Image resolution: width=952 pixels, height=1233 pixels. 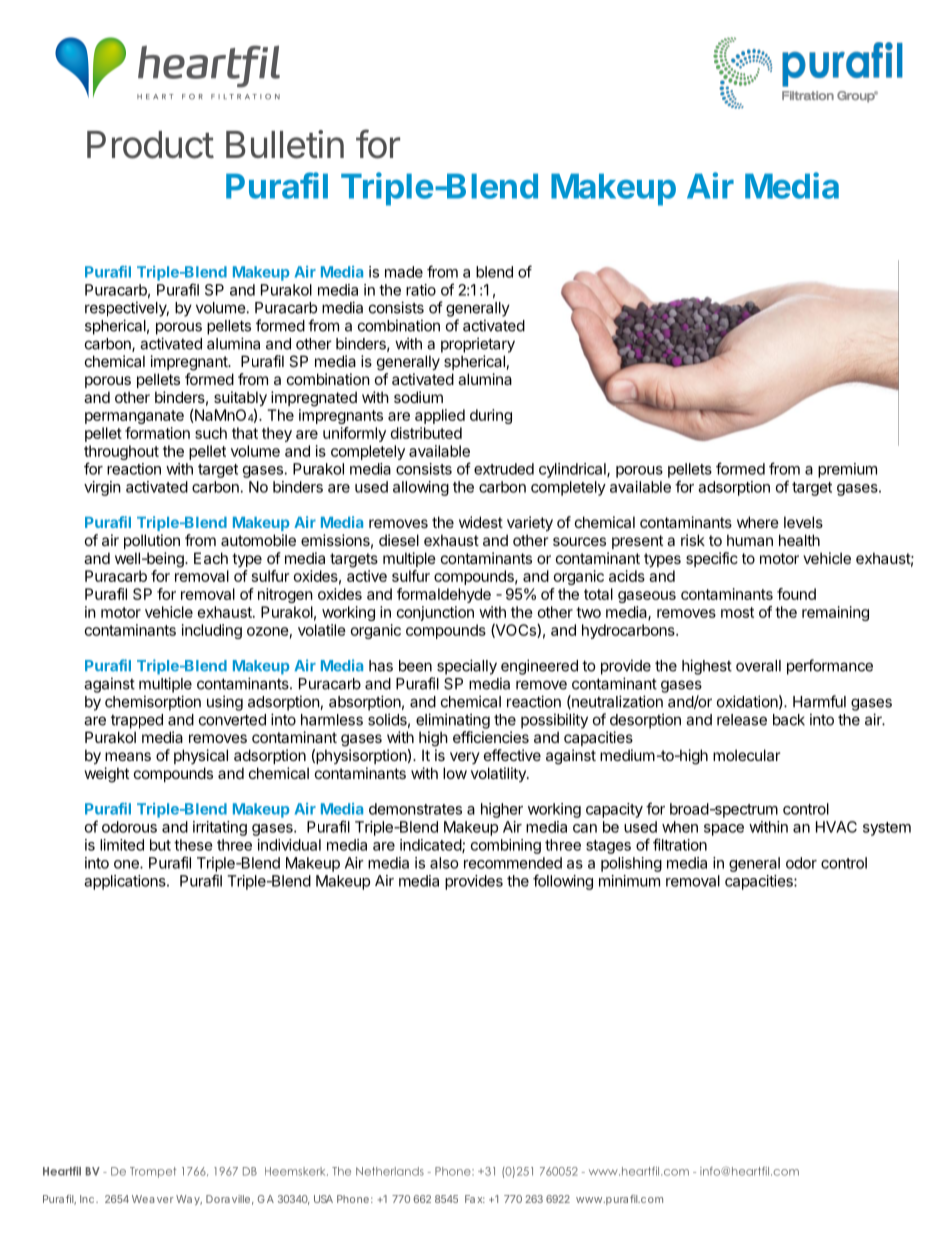 I want to click on minimum, so click(x=629, y=881).
